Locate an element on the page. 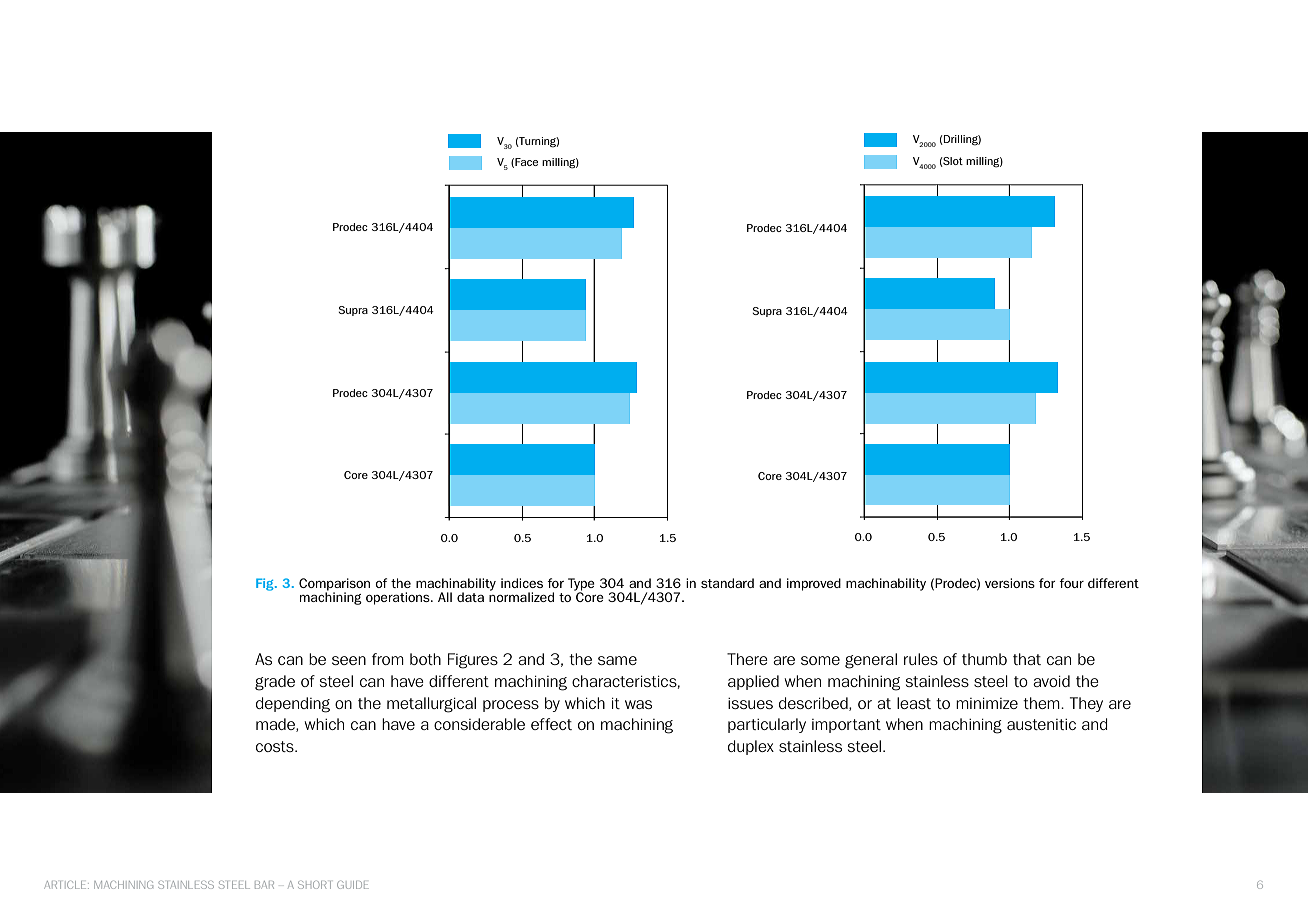  Type is located at coordinates (581, 585).
